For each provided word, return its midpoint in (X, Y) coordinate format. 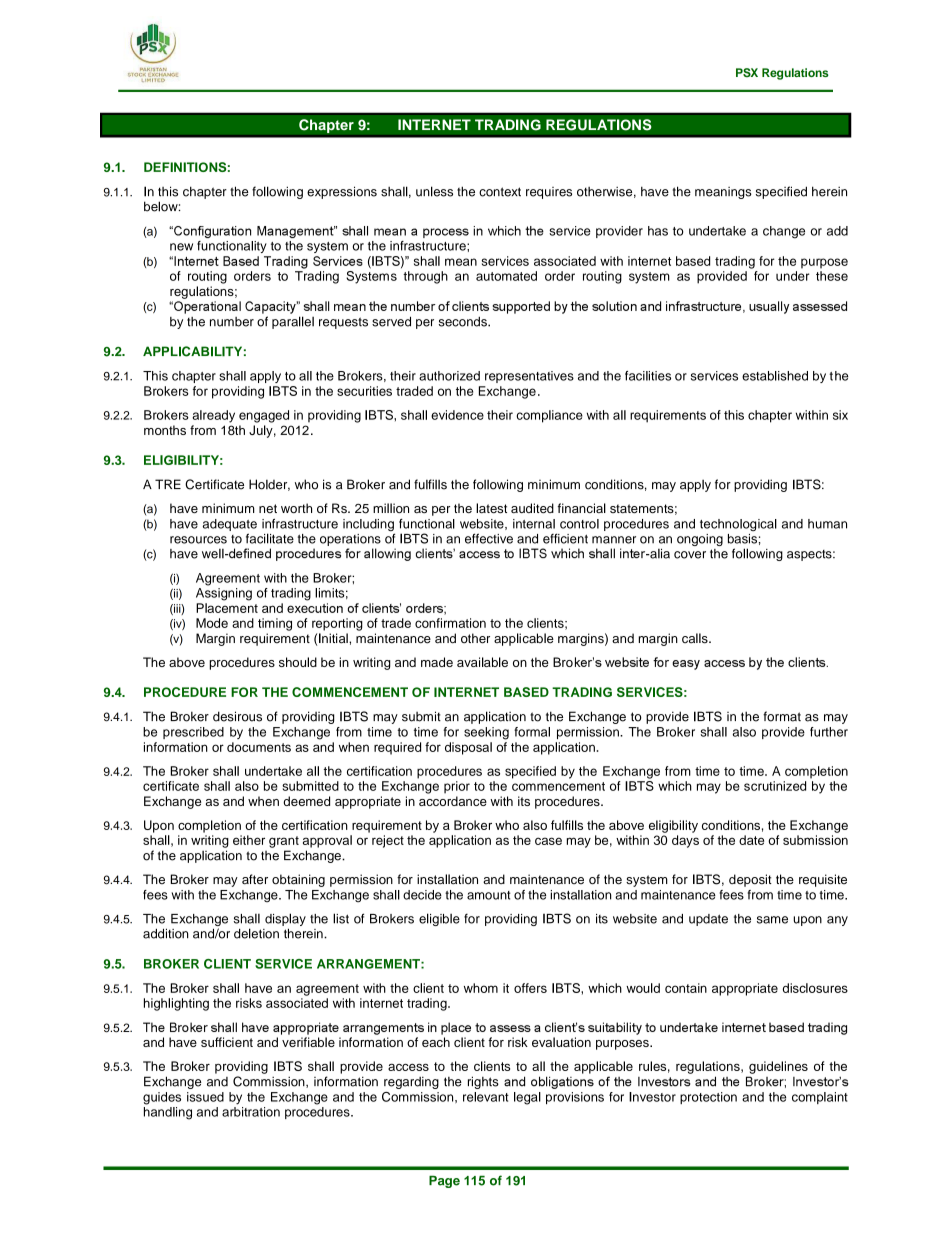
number (232, 322)
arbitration (251, 1112)
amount (489, 895)
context (500, 192)
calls (696, 638)
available (482, 662)
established (775, 376)
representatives (529, 377)
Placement (227, 608)
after (255, 879)
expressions (342, 192)
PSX (747, 72)
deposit (750, 880)
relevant (486, 1097)
